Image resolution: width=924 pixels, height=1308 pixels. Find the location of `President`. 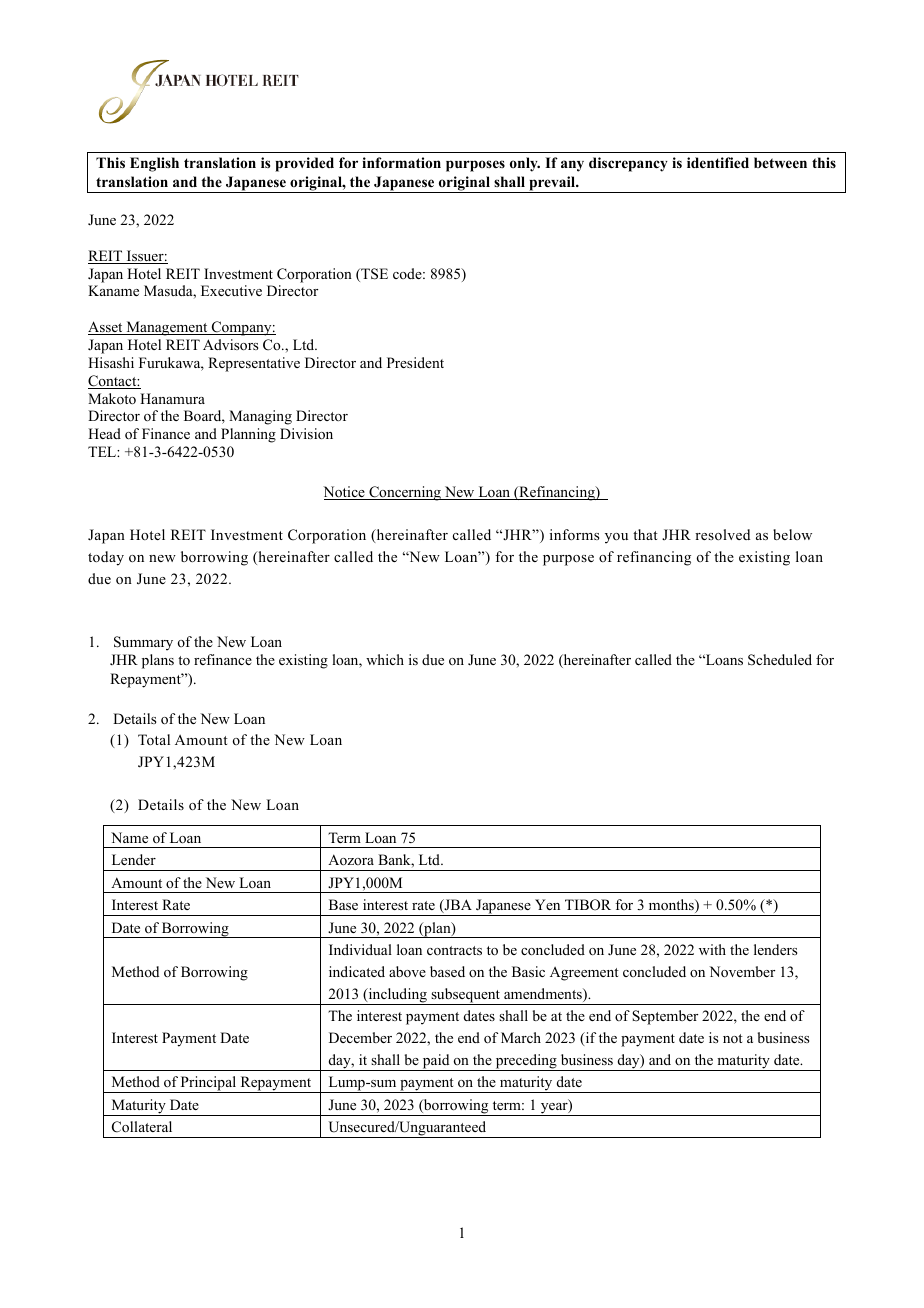

President is located at coordinates (415, 362).
